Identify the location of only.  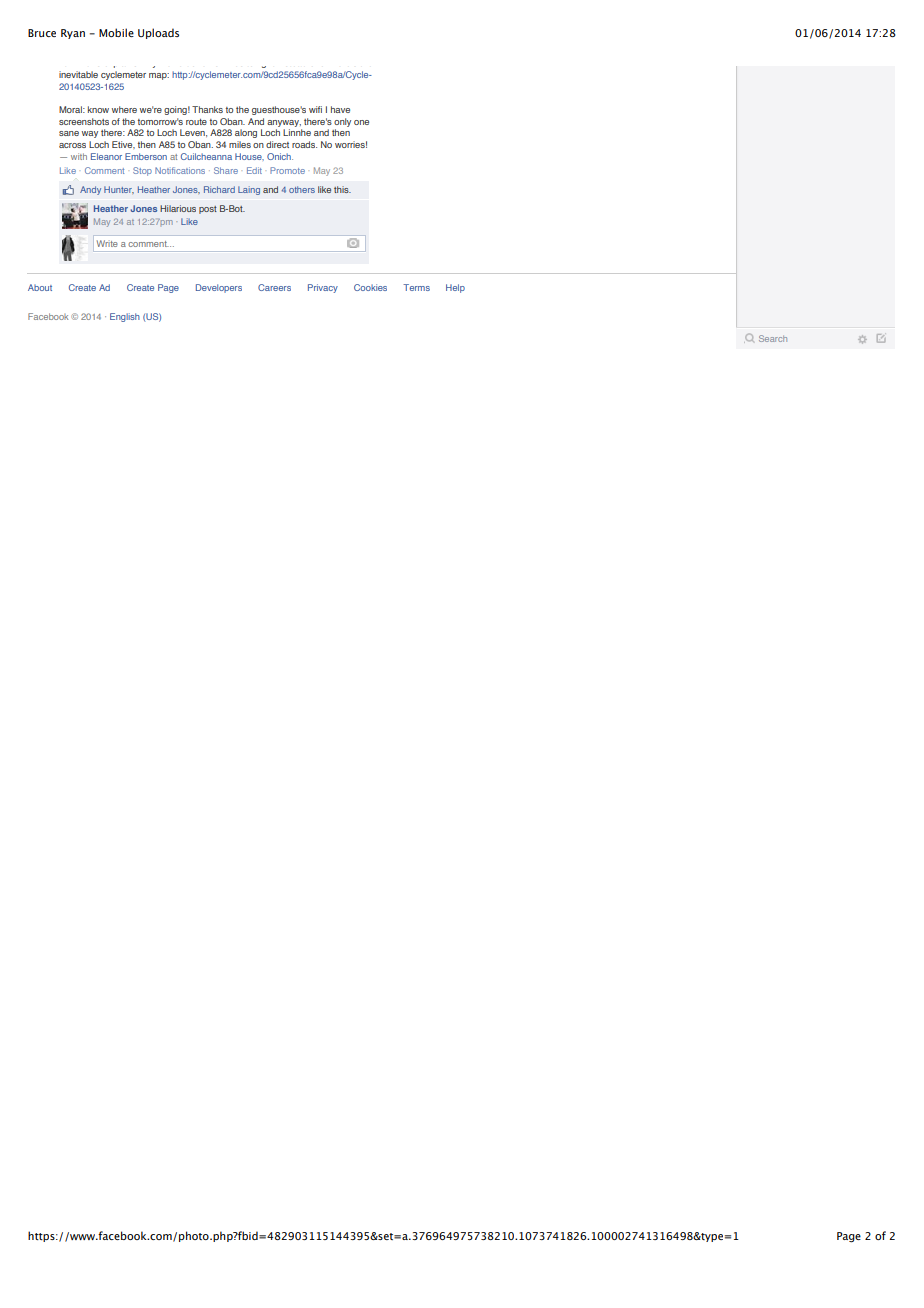
(342, 122).
